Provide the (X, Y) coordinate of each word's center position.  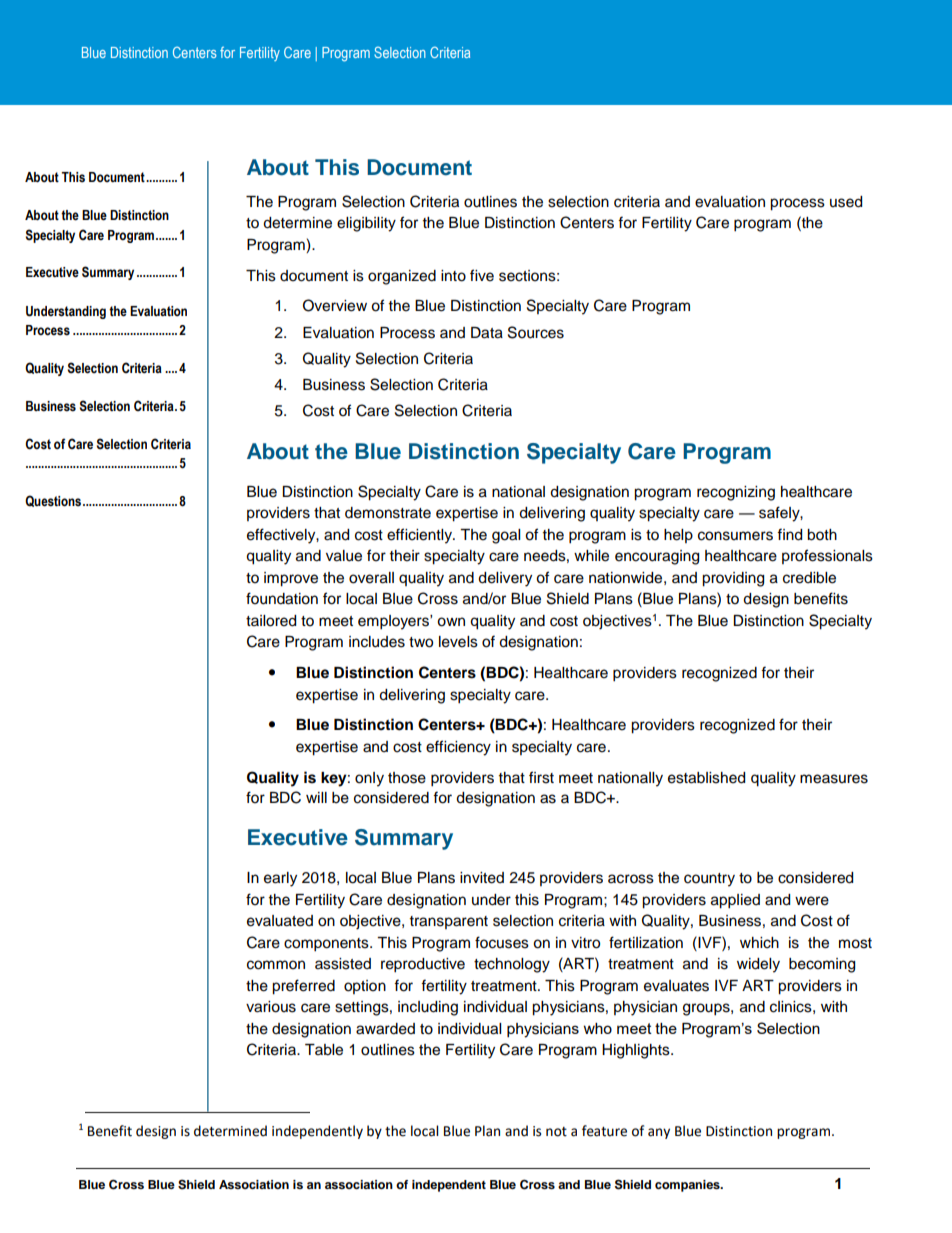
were (812, 901)
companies (688, 1186)
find (789, 534)
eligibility (366, 224)
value (344, 556)
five (482, 275)
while (591, 556)
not (556, 1132)
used (846, 202)
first (541, 777)
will (316, 797)
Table (324, 1050)
